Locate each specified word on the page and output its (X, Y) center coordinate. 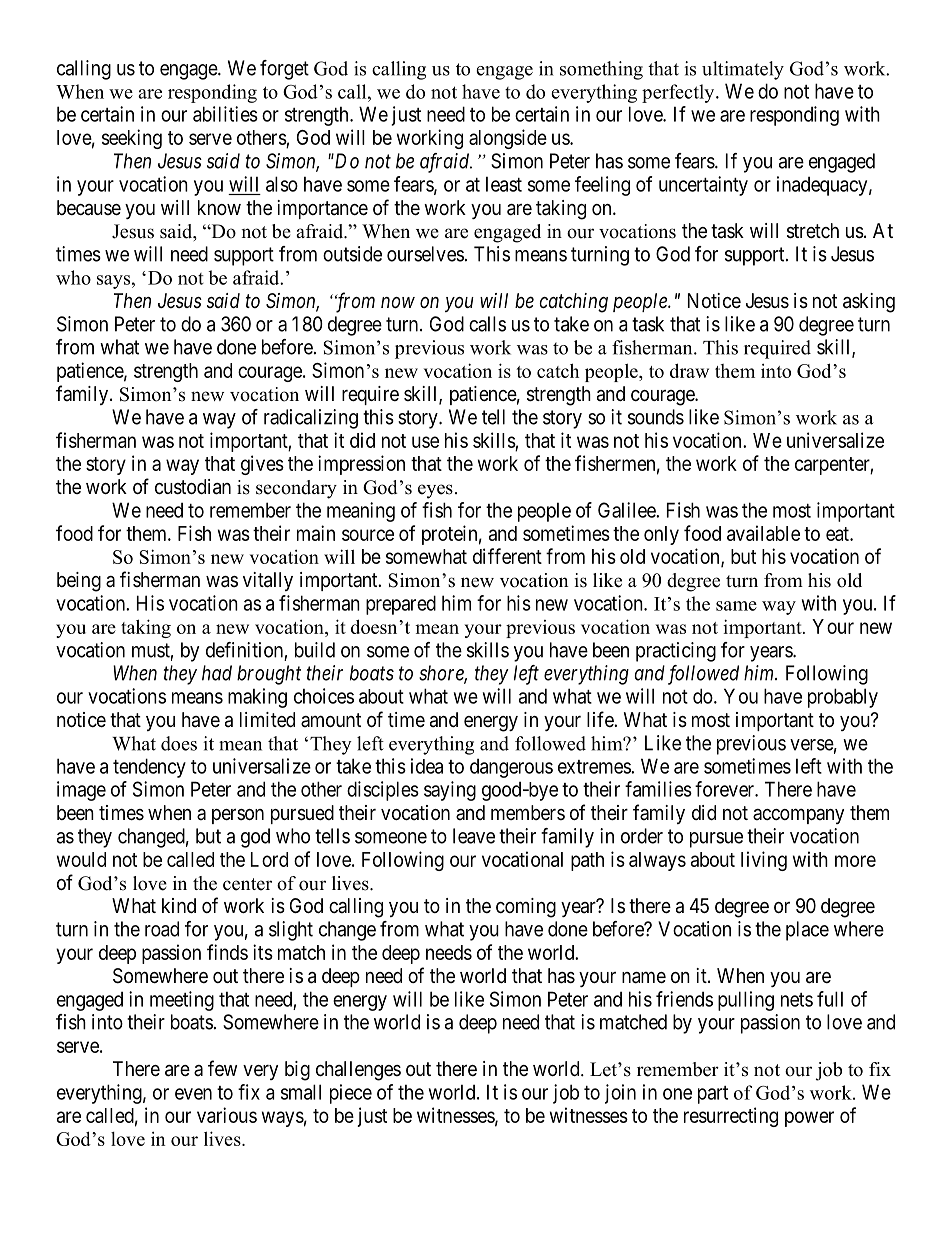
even (193, 1094)
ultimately (743, 70)
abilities (225, 114)
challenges (358, 1071)
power (809, 1119)
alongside (508, 139)
